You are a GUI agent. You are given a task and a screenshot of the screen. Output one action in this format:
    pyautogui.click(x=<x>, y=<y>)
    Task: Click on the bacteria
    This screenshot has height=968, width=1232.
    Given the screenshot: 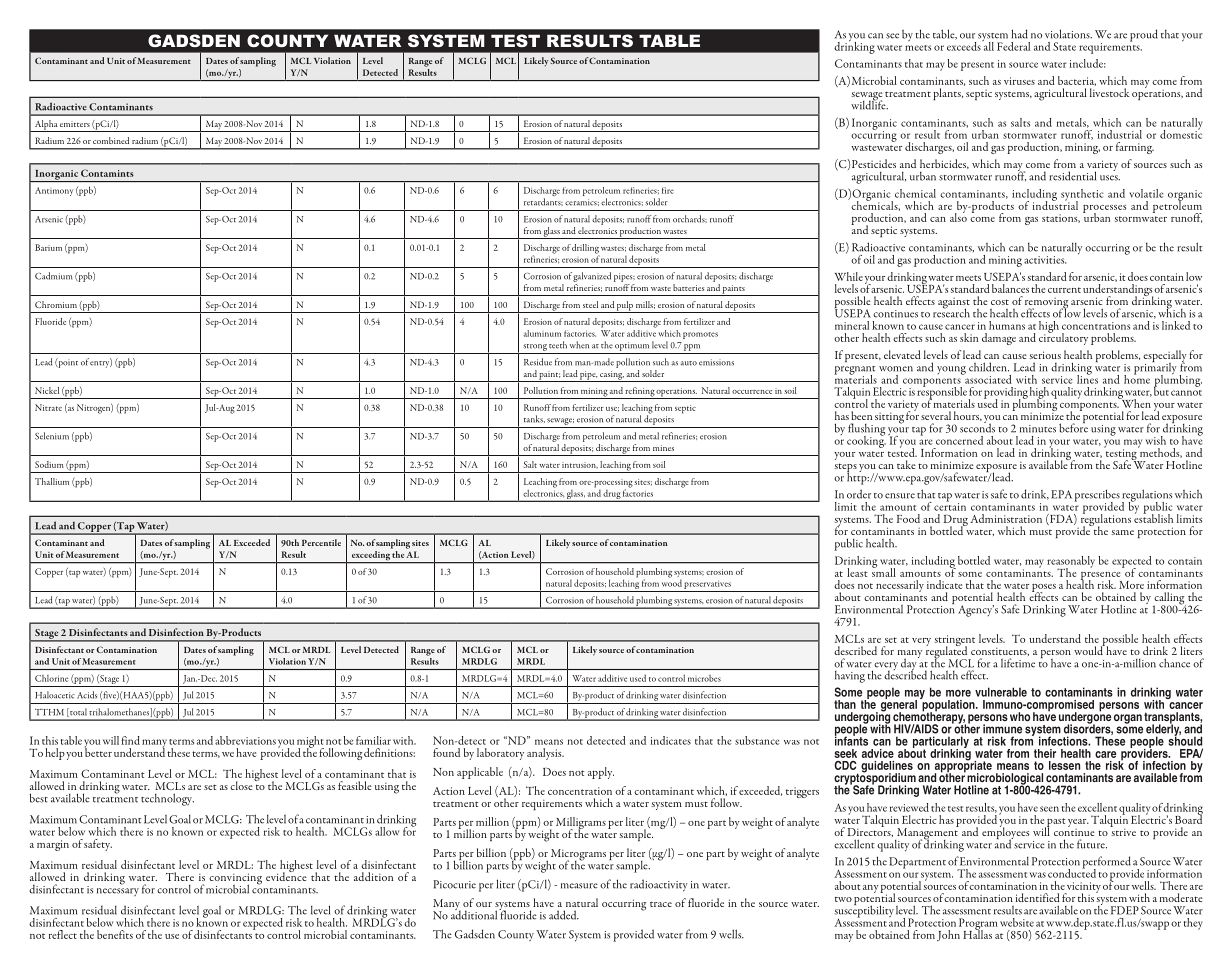 What is the action you would take?
    pyautogui.click(x=1077, y=81)
